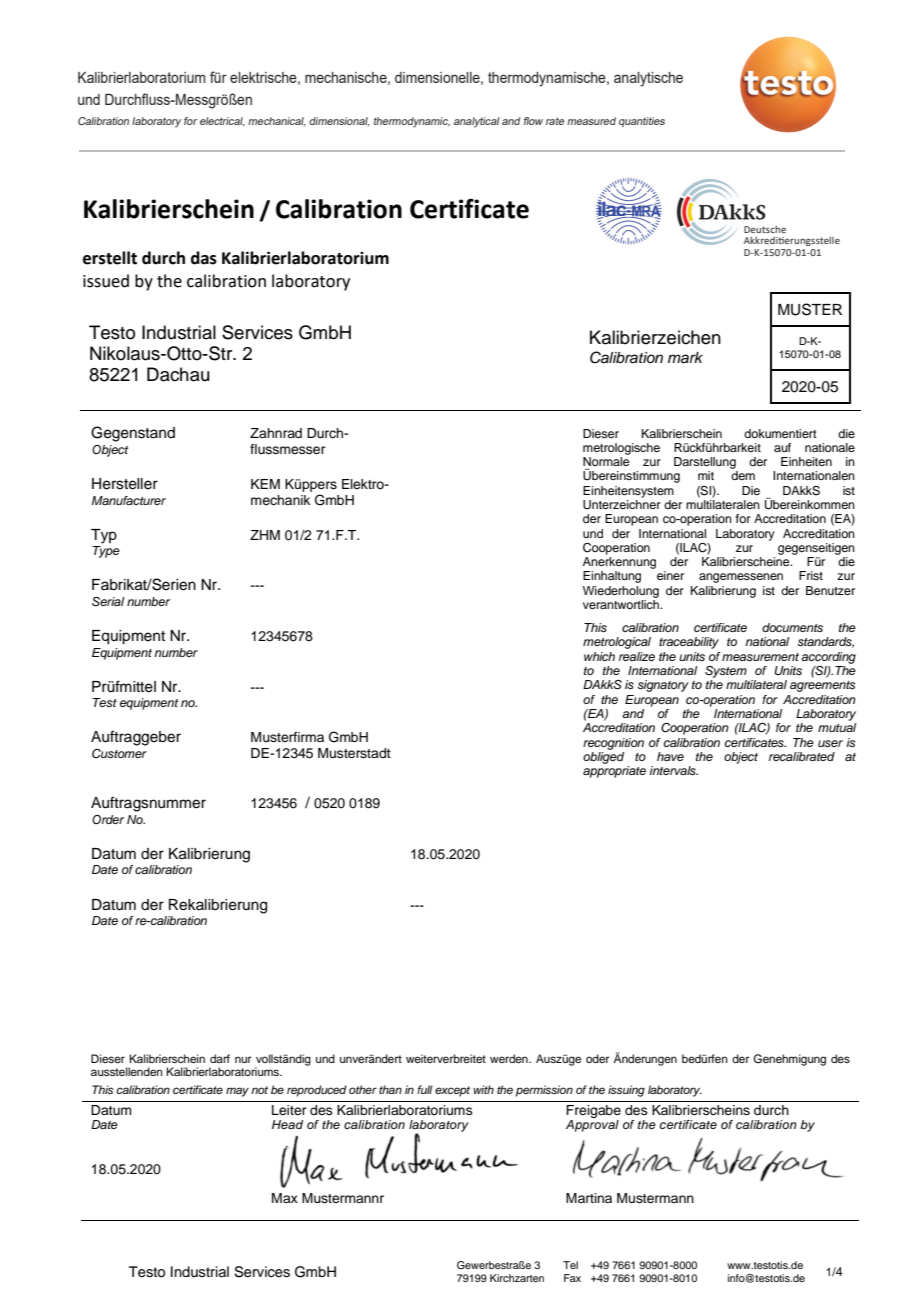  I want to click on Serial, so click(108, 602).
